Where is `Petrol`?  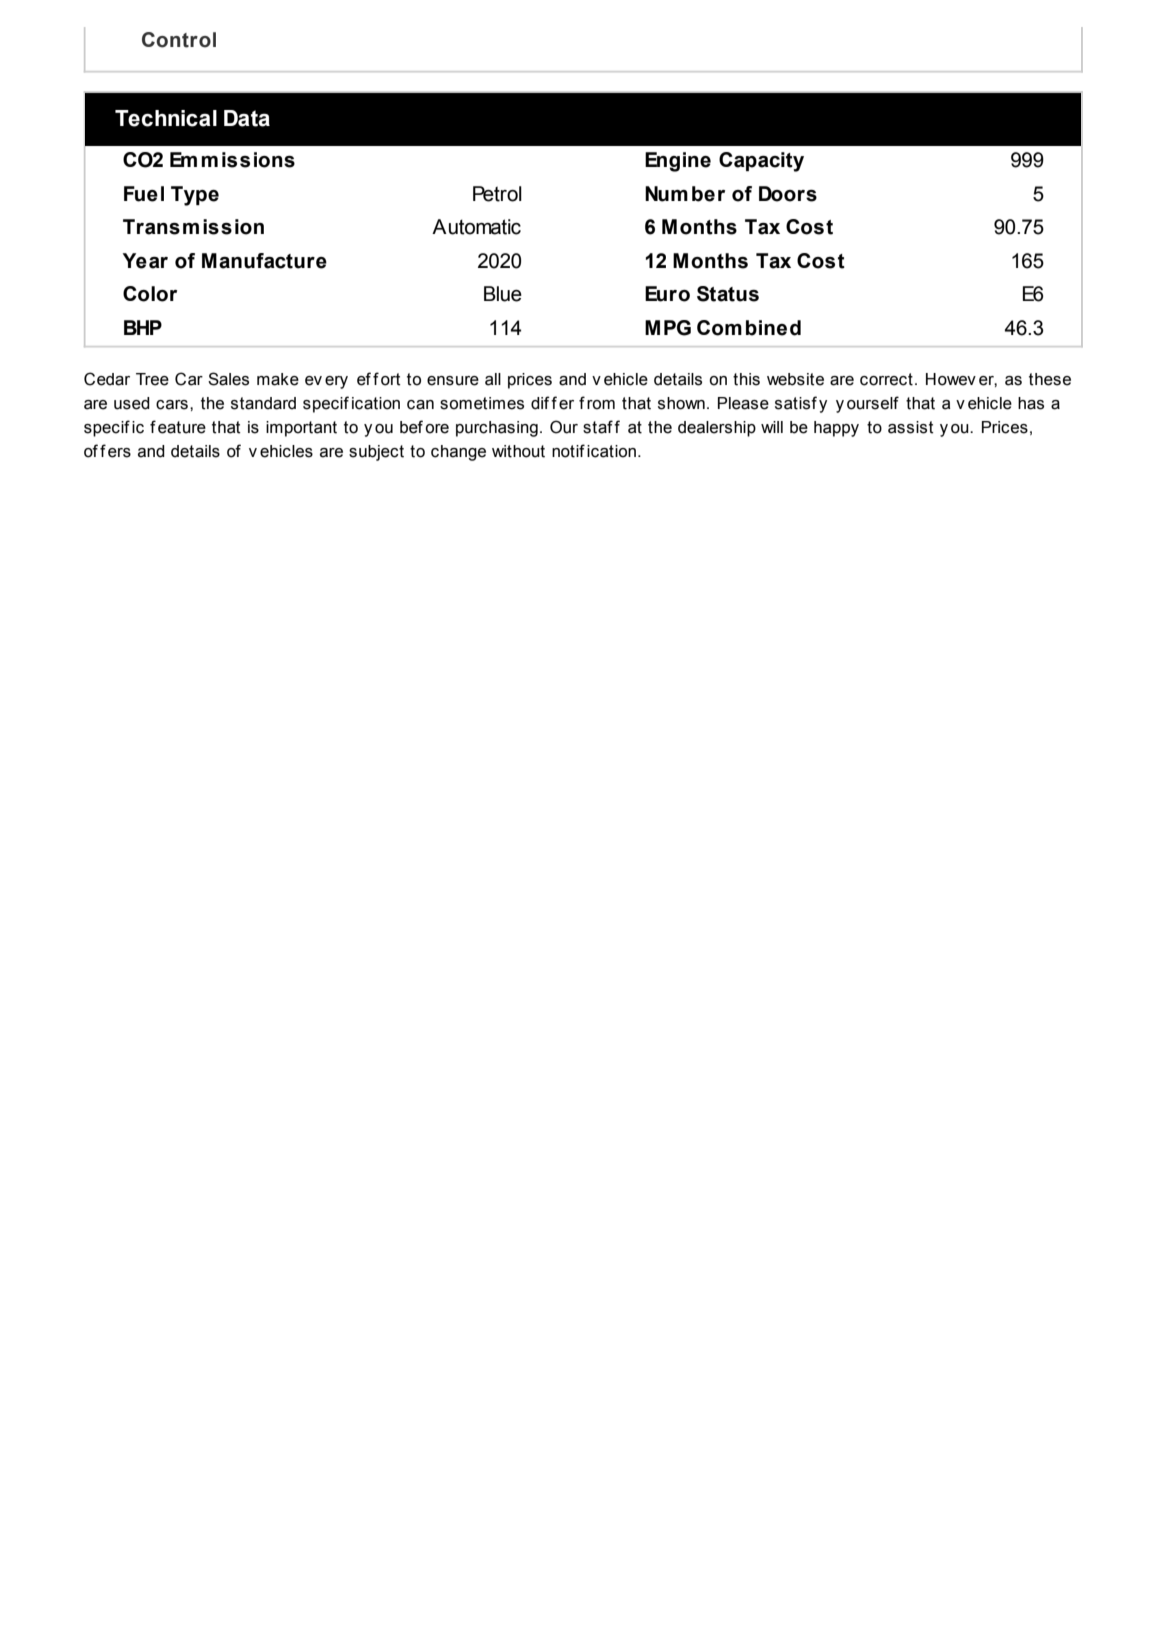 Petrol is located at coordinates (497, 194).
